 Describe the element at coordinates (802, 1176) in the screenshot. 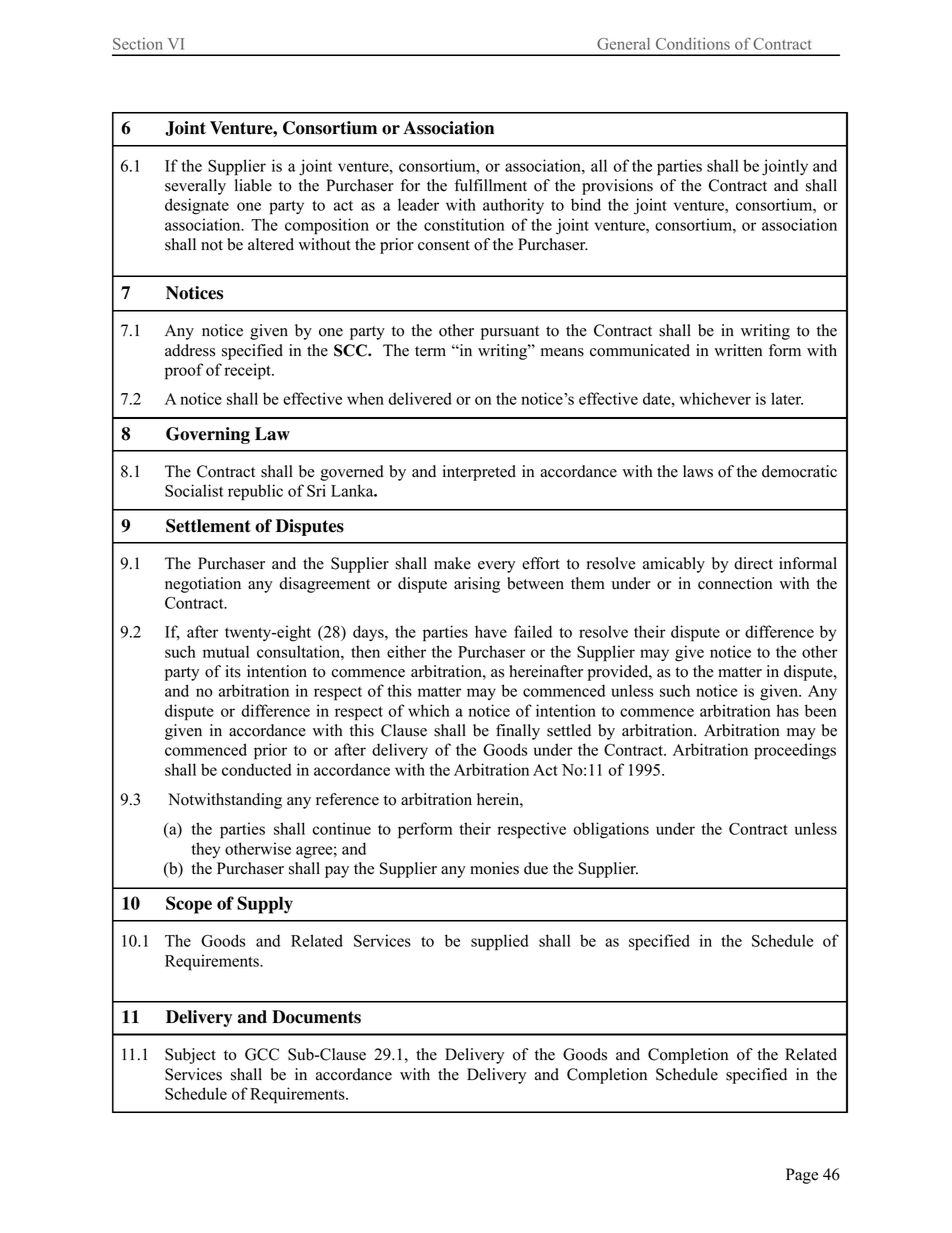

I see `Page` at that location.
